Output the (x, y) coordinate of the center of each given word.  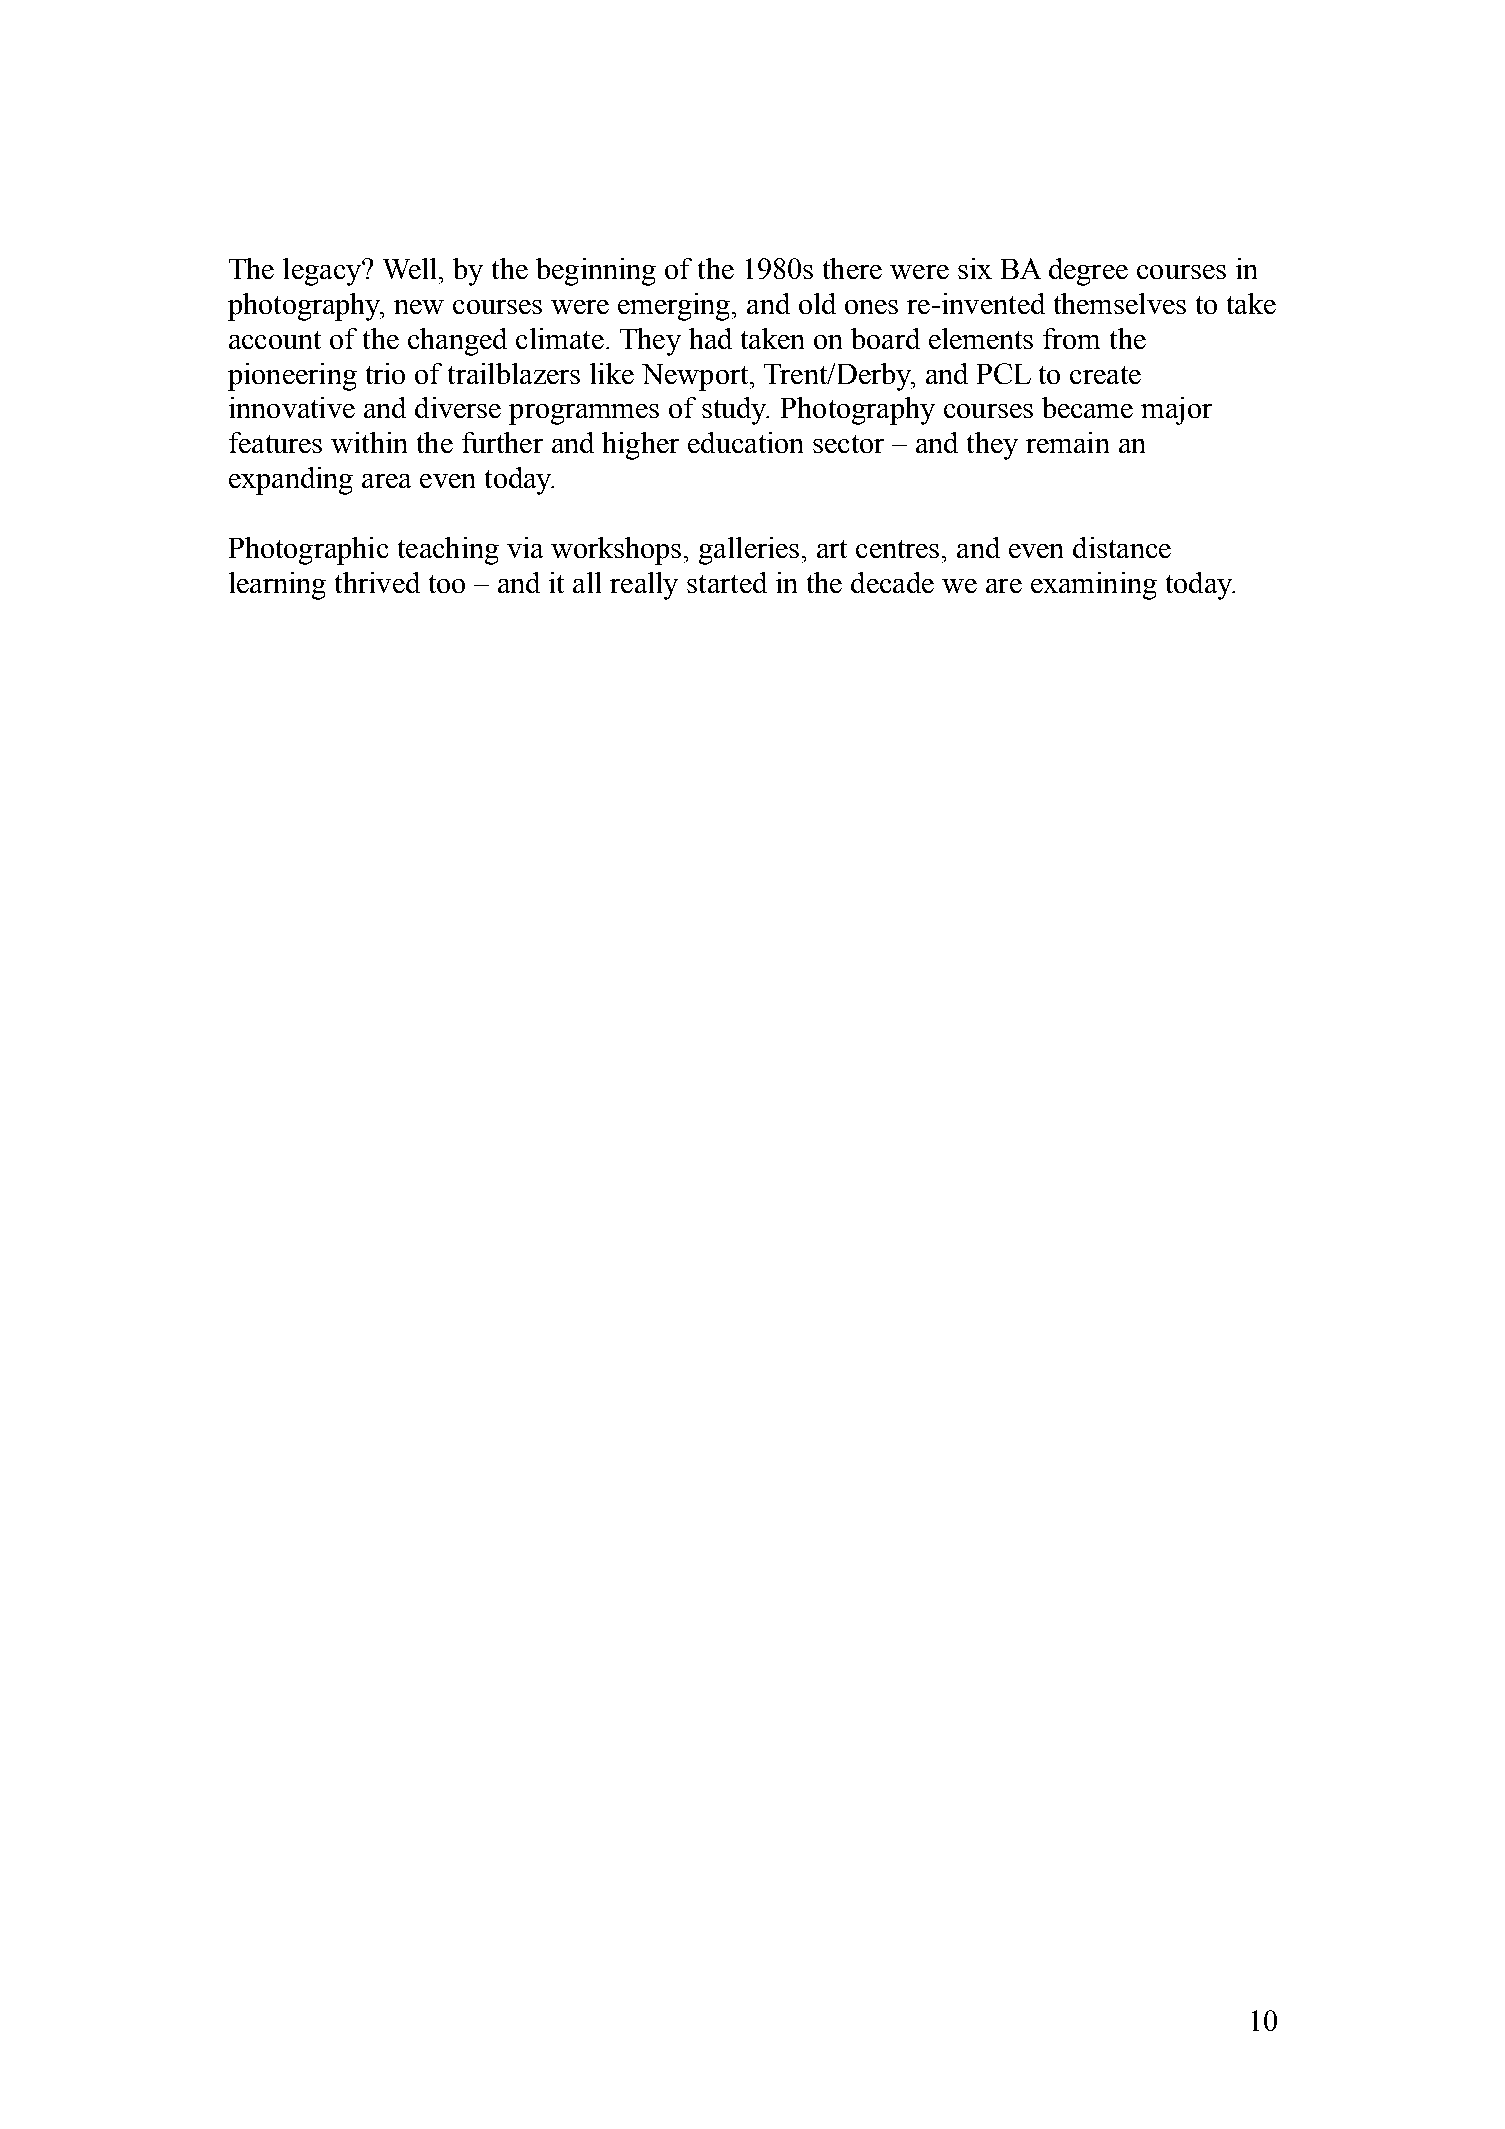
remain (1067, 442)
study (735, 411)
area (386, 481)
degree (1088, 272)
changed (457, 342)
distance (1122, 547)
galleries (749, 551)
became (1087, 407)
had (710, 338)
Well (411, 268)
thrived (377, 582)
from (1071, 338)
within (369, 442)
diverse (458, 407)
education (745, 442)
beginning (596, 272)
